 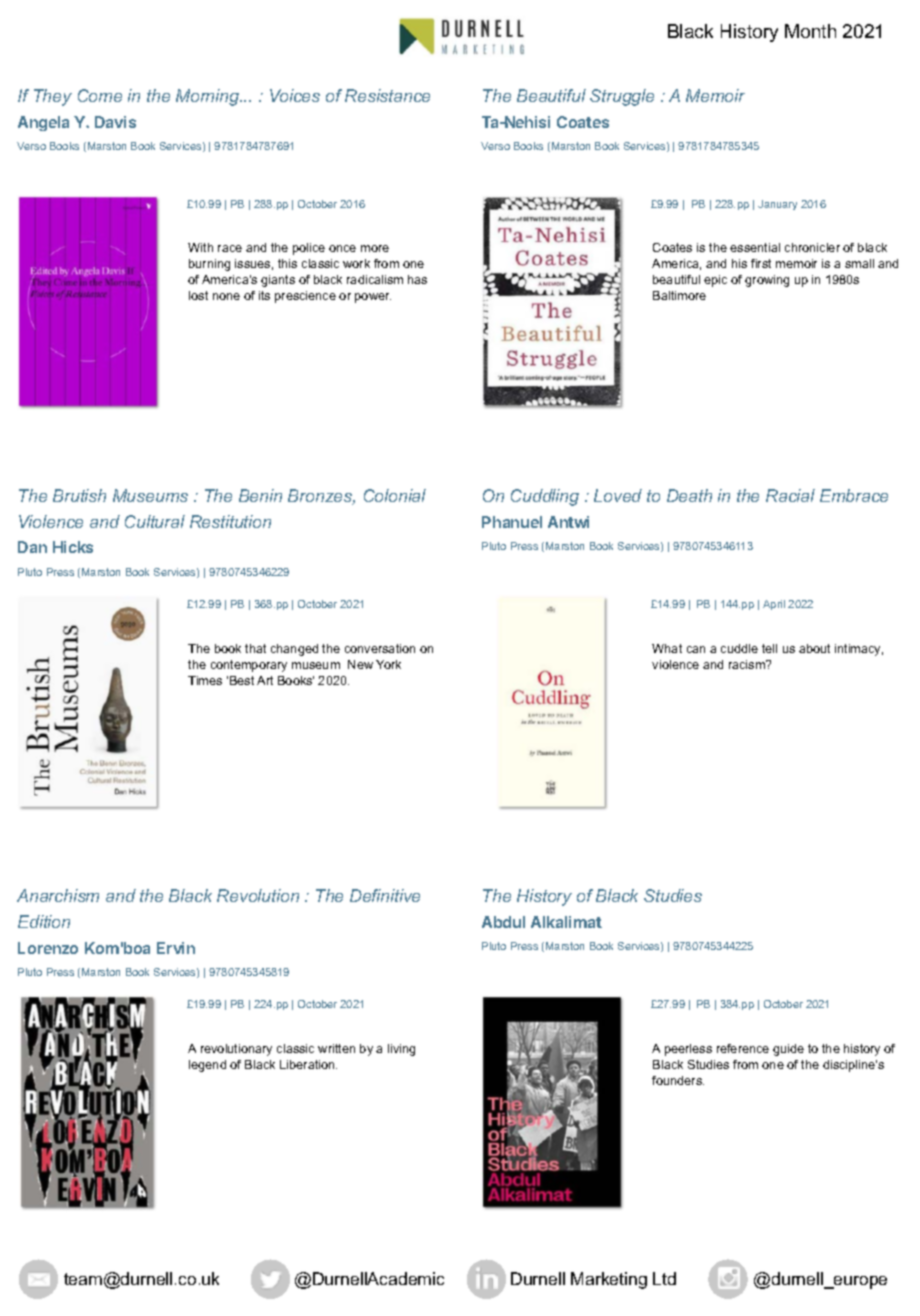 I want to click on Brutish, so click(x=79, y=495).
